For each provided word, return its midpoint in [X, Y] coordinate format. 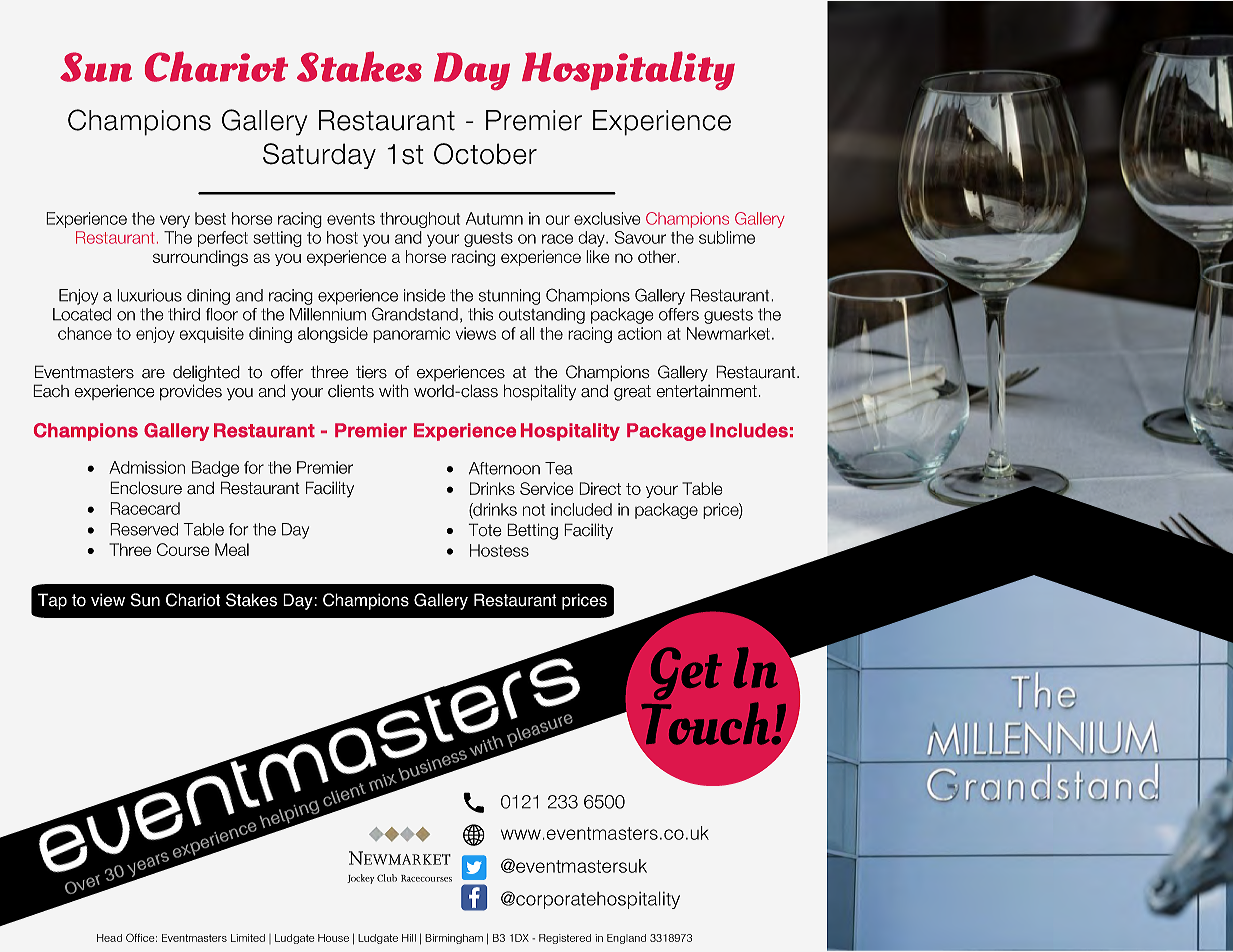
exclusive [607, 218]
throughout [420, 220]
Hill [409, 938]
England [626, 939]
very [175, 221]
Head [109, 938]
